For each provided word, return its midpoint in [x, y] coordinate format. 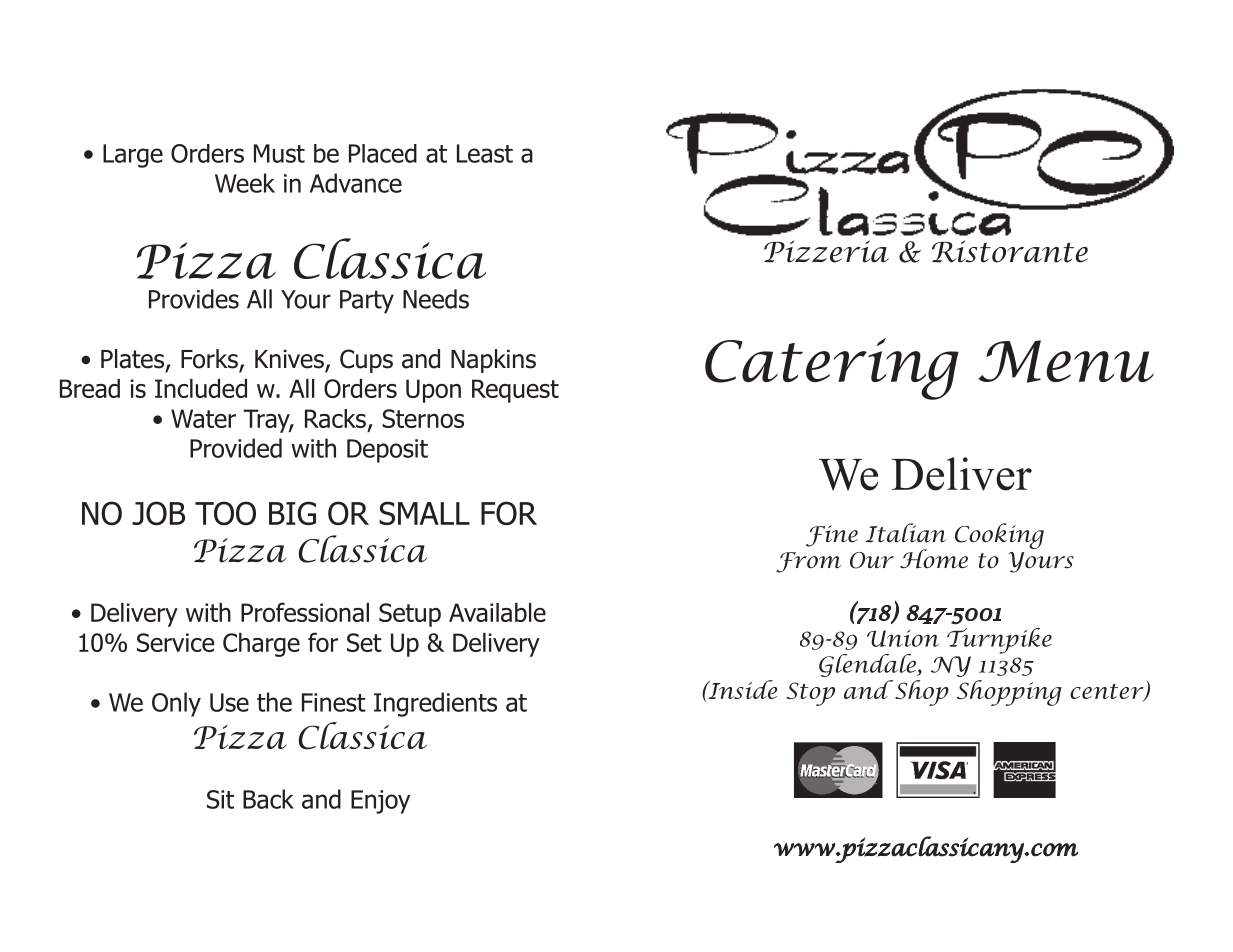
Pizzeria [826, 251]
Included [201, 388]
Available [497, 612]
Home [934, 559]
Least [485, 153]
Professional [305, 612]
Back [268, 799]
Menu [1066, 361]
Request [515, 391]
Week [245, 183]
